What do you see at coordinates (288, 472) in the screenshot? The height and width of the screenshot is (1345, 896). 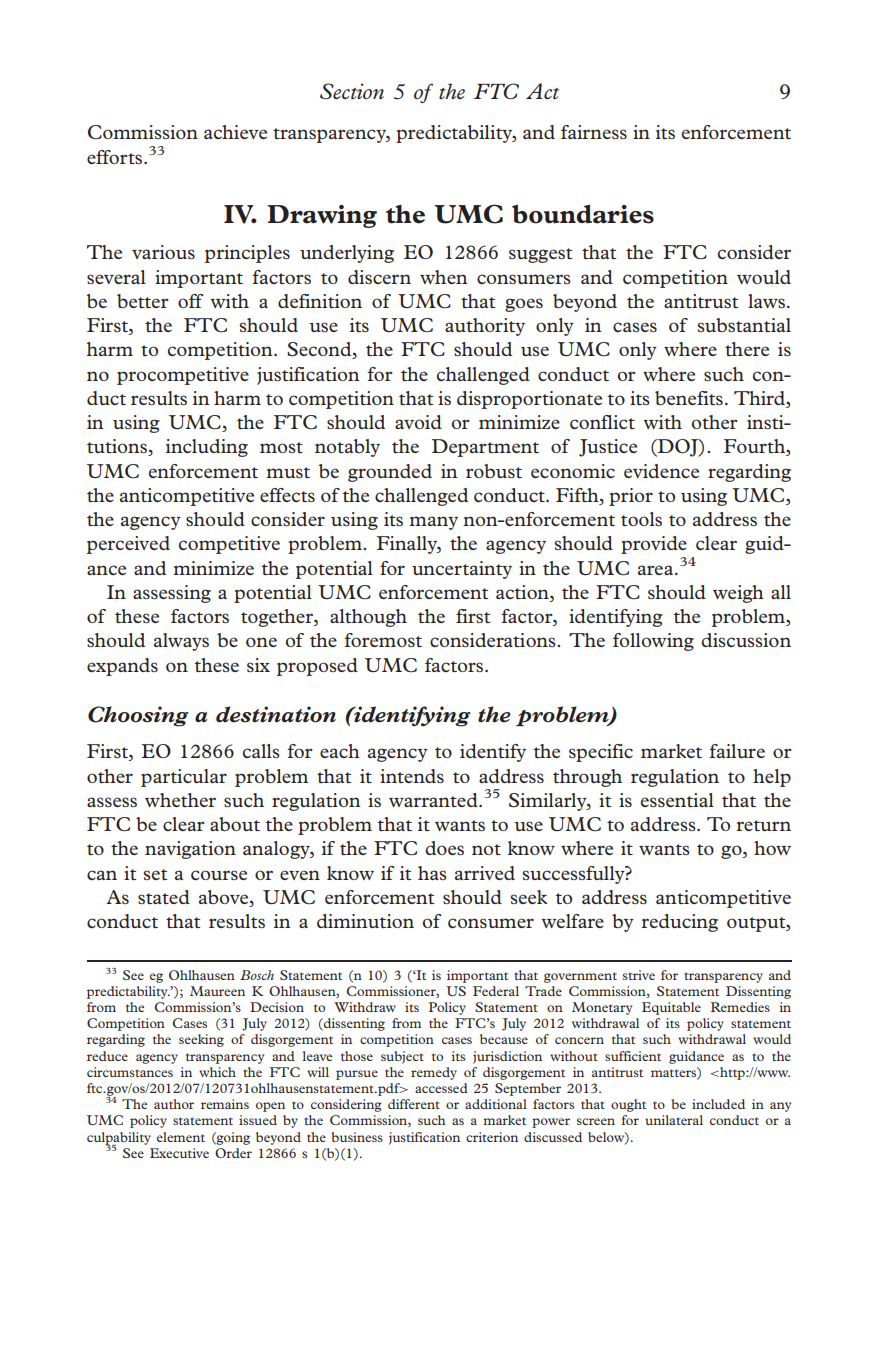 I see `must` at bounding box center [288, 472].
